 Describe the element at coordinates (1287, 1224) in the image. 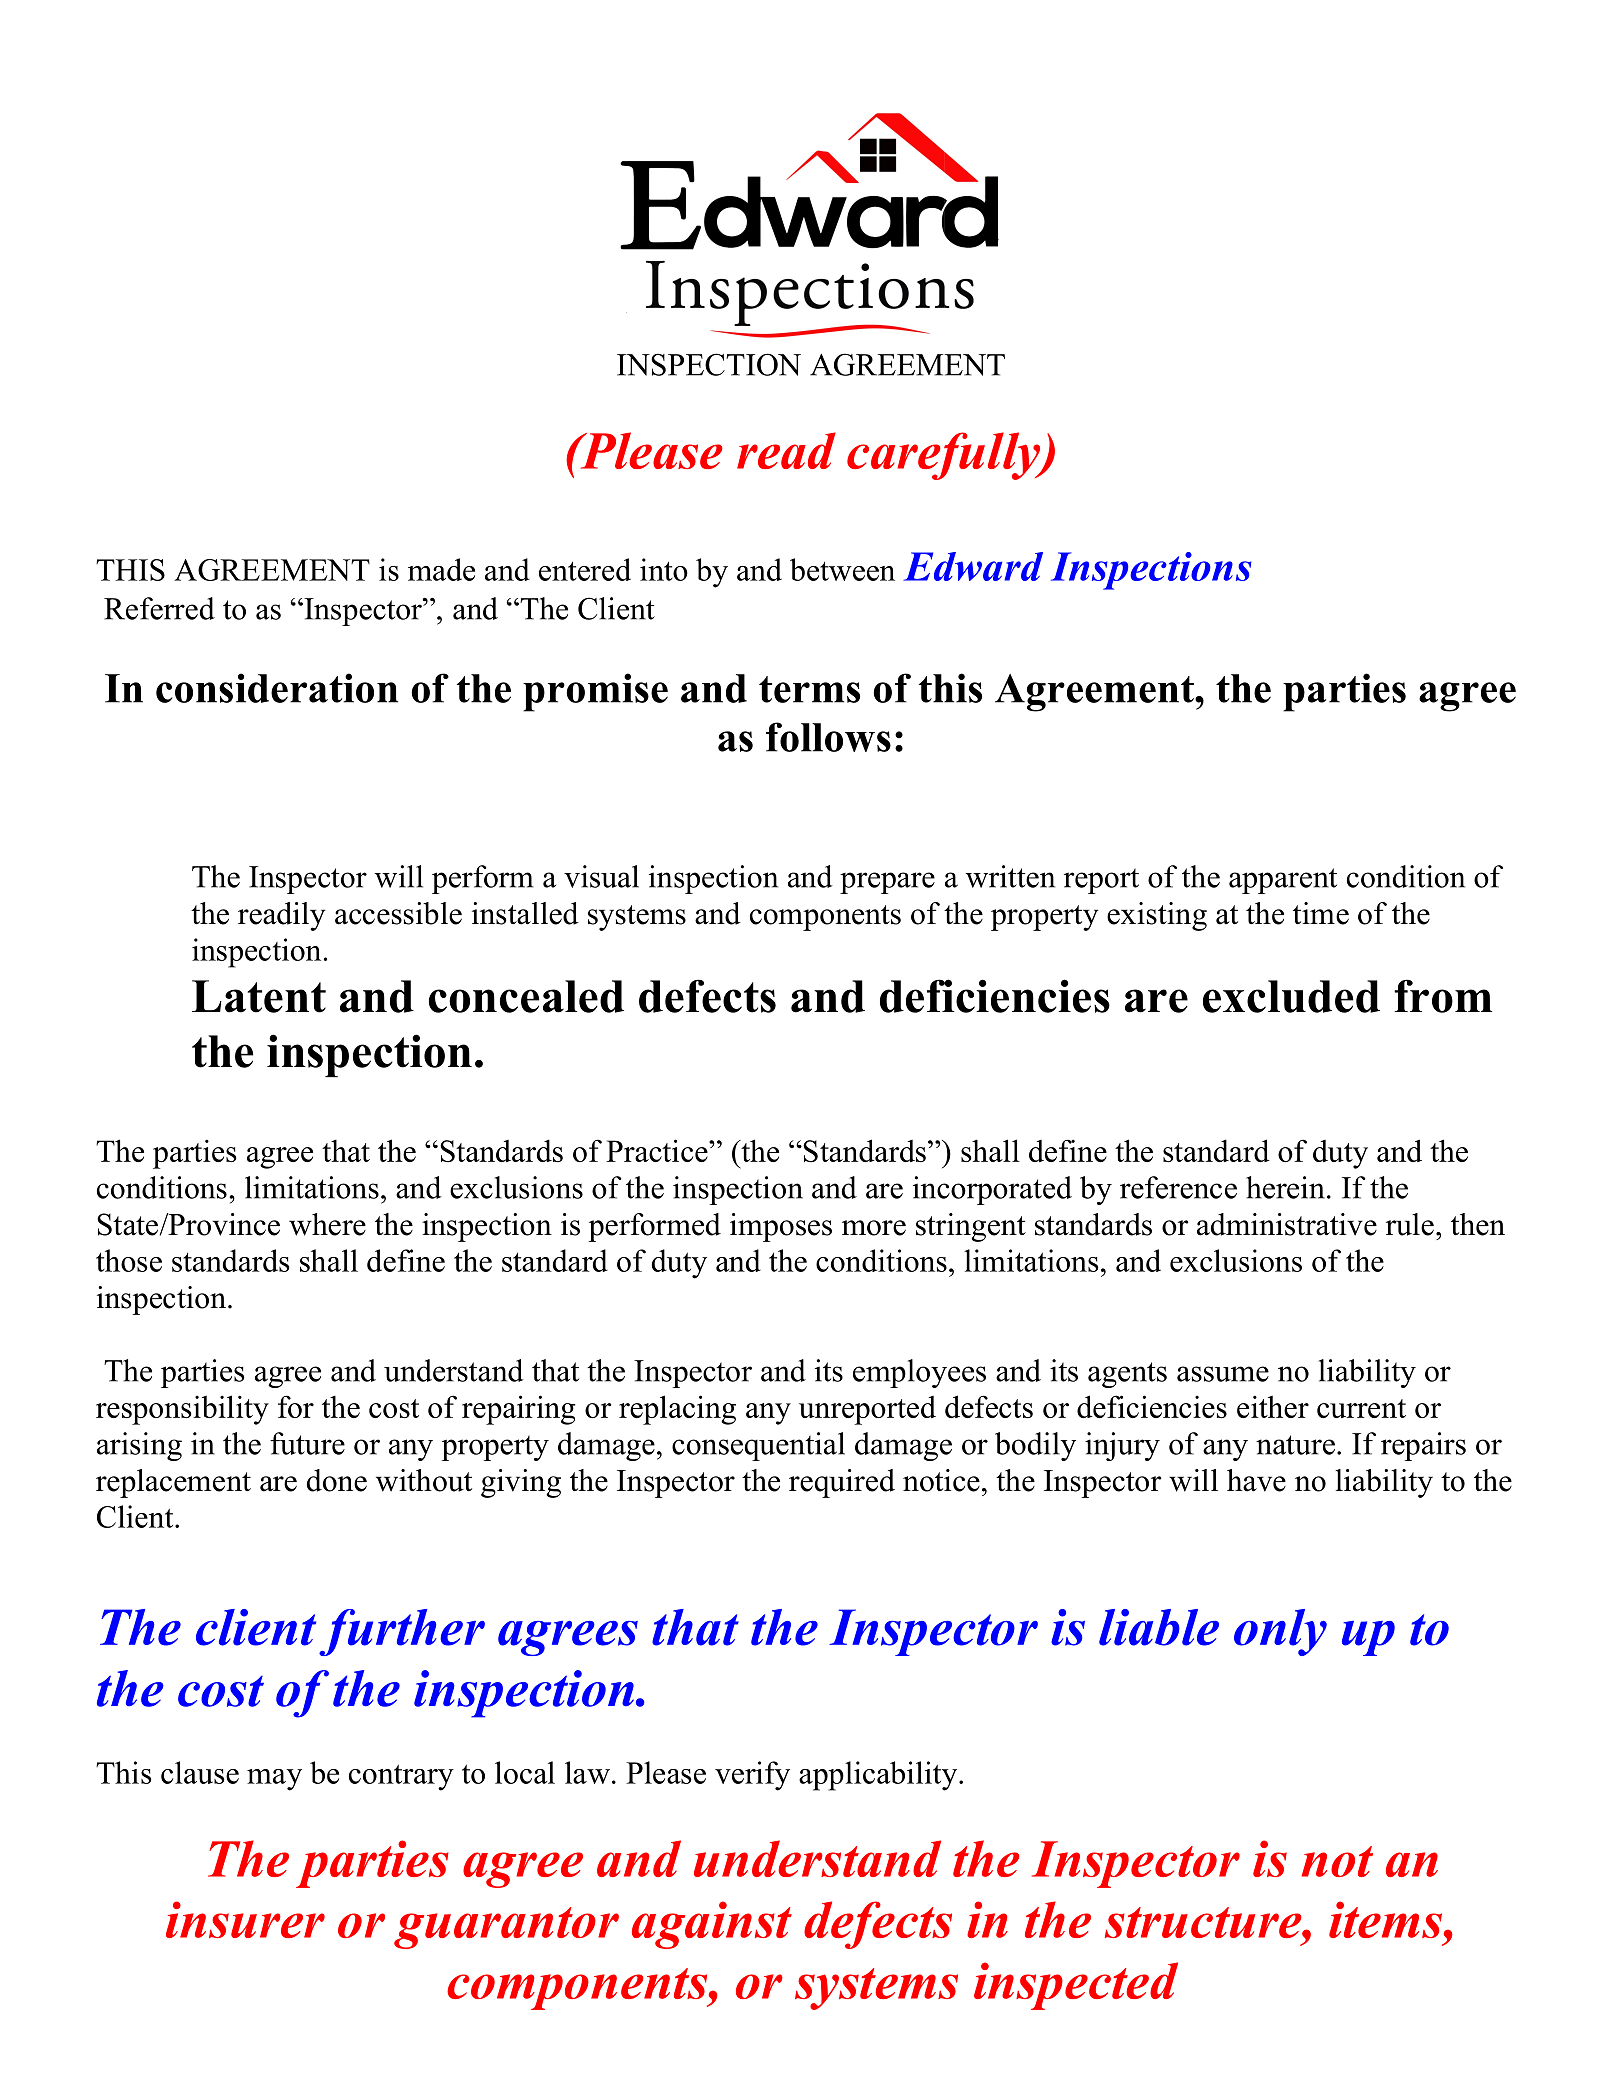

I see `administrative` at that location.
